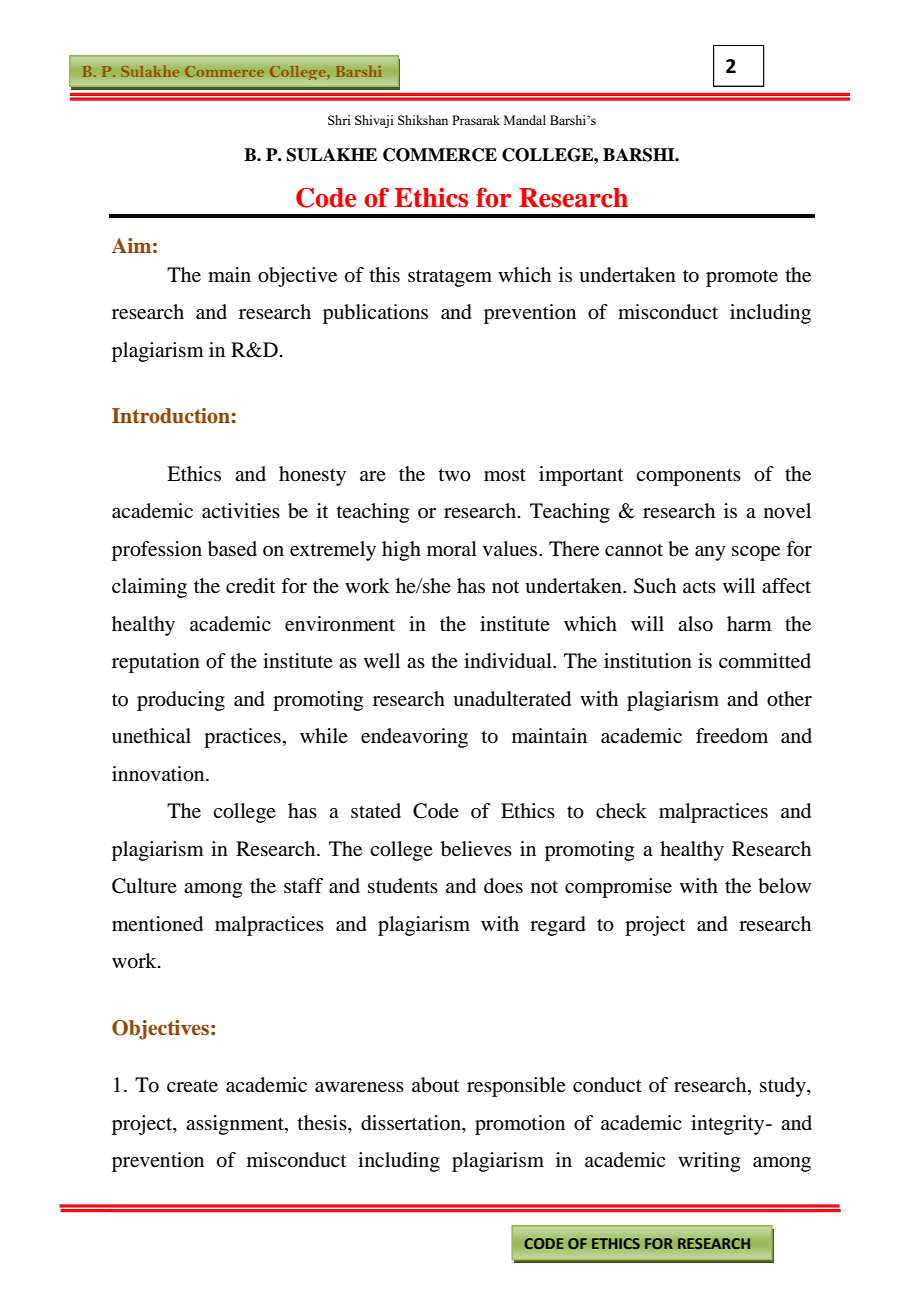  Describe the element at coordinates (374, 121) in the page. I see `Shivaji` at that location.
